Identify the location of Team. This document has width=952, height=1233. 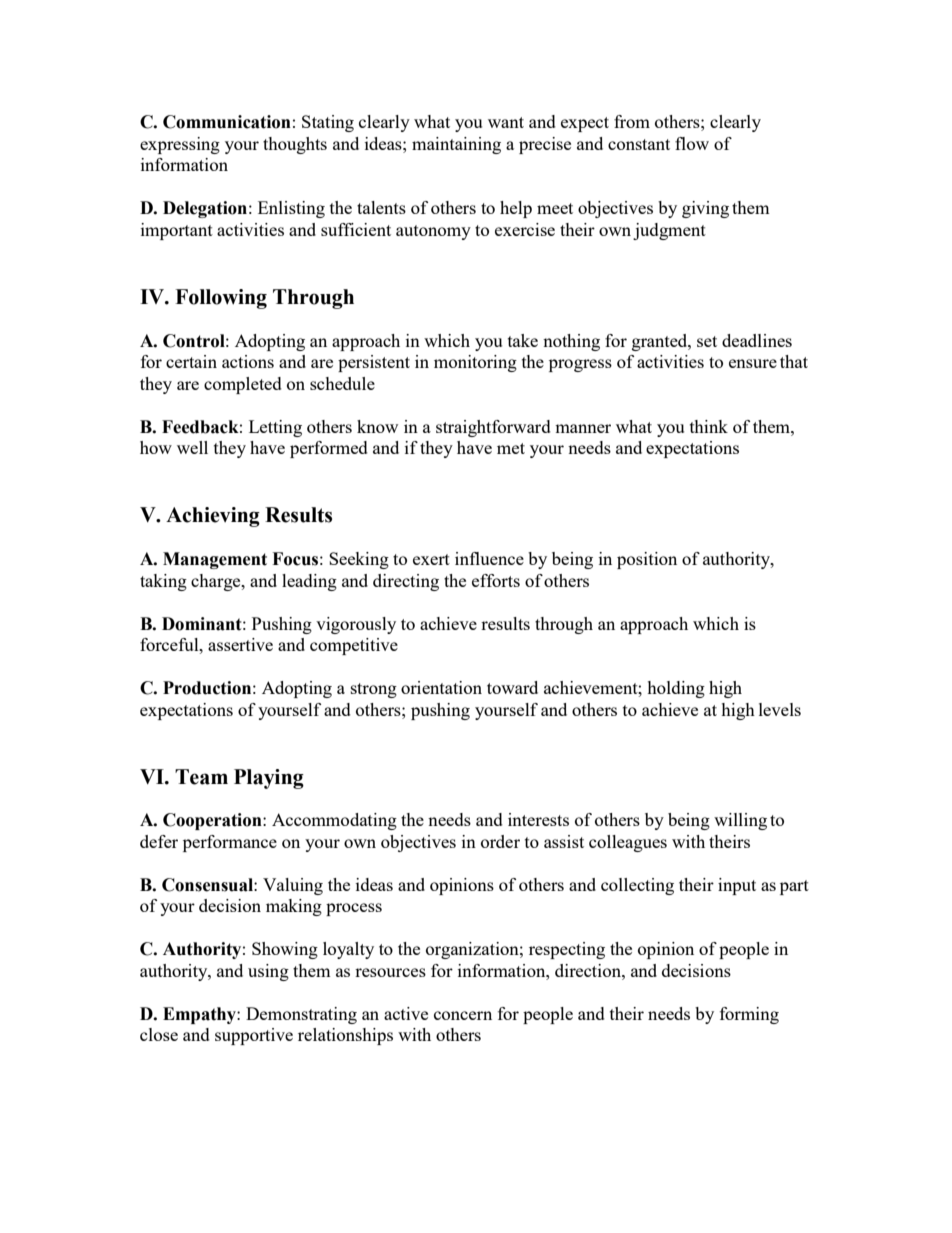
(201, 777).
